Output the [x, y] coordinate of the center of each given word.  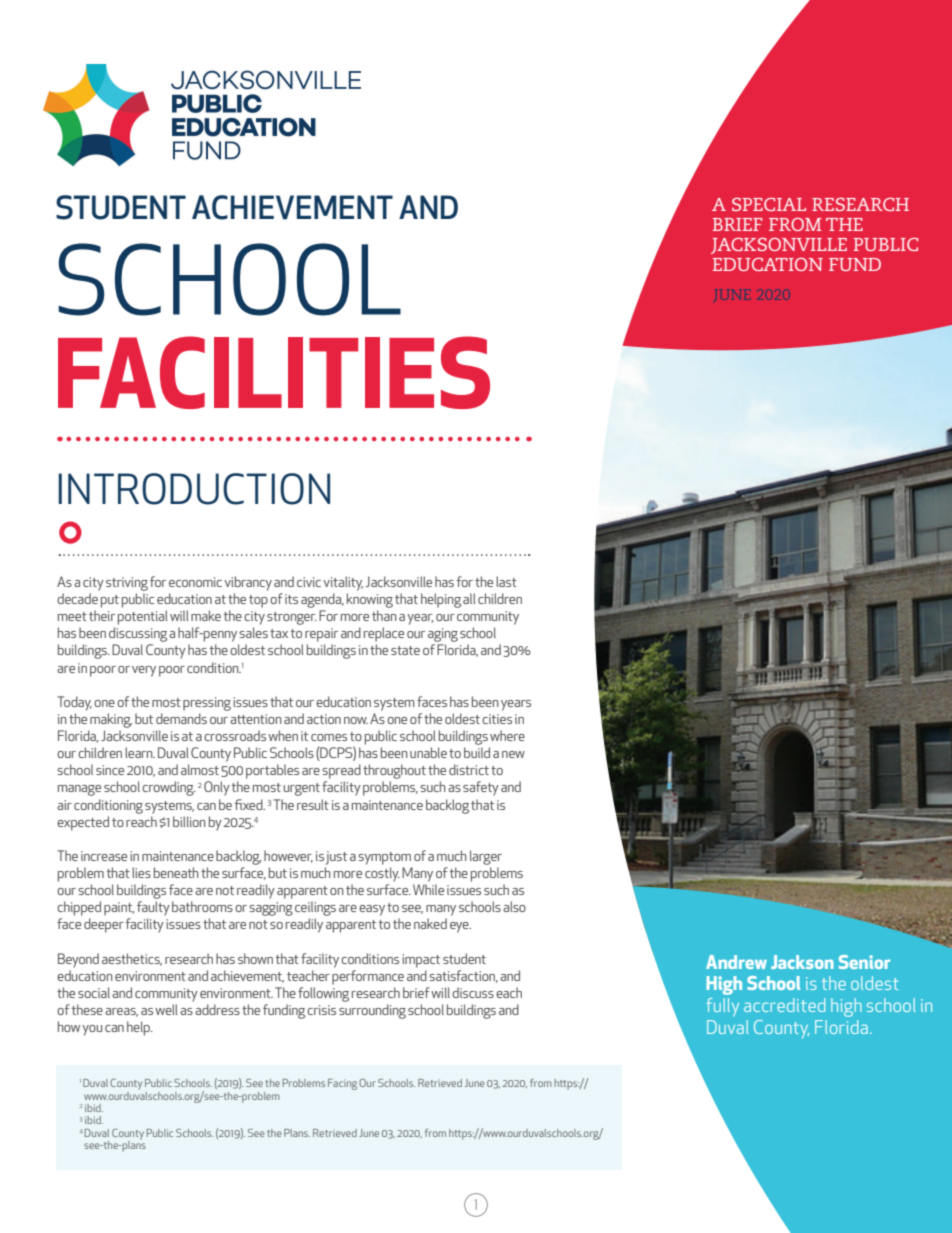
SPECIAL [769, 204]
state [405, 650]
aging [443, 635]
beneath [176, 872]
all [469, 598]
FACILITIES [274, 372]
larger [486, 857]
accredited [784, 1005]
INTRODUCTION [194, 489]
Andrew [736, 962]
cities [497, 719]
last [506, 581]
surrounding [372, 1011]
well [166, 1009]
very [144, 671]
